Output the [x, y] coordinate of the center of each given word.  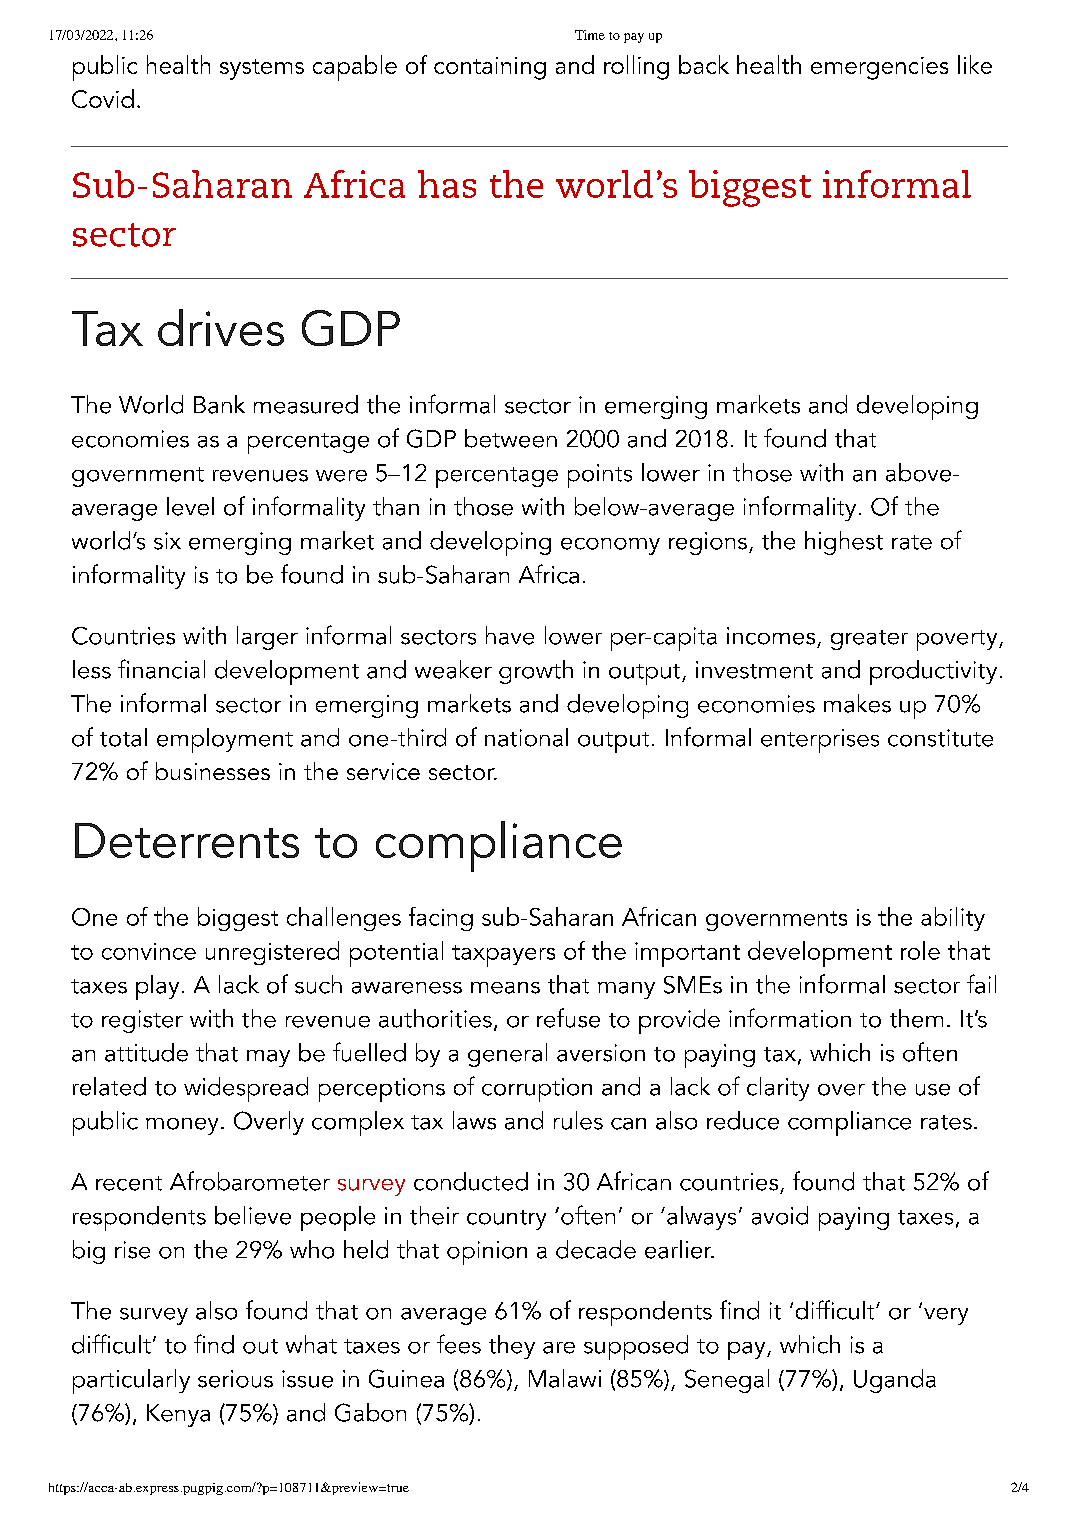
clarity [778, 1089]
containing [490, 68]
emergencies [879, 68]
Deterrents [187, 840]
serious [235, 1379]
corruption [537, 1090]
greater [869, 640]
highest [844, 543]
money [182, 1126]
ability [953, 919]
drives [221, 327]
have [510, 635]
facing [441, 919]
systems [262, 69]
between [511, 438]
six [167, 541]
